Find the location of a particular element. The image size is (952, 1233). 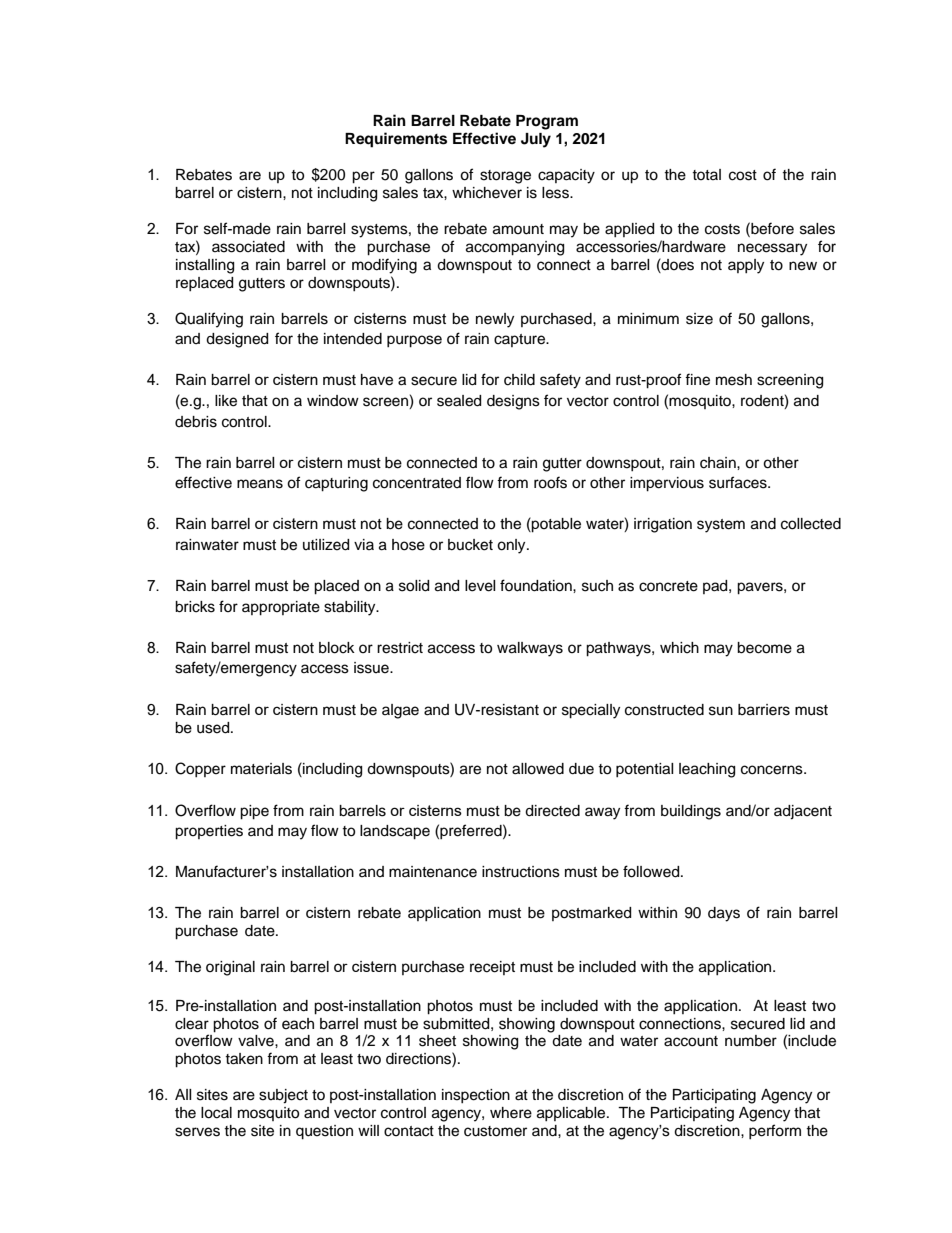

appropriate is located at coordinates (281, 608).
